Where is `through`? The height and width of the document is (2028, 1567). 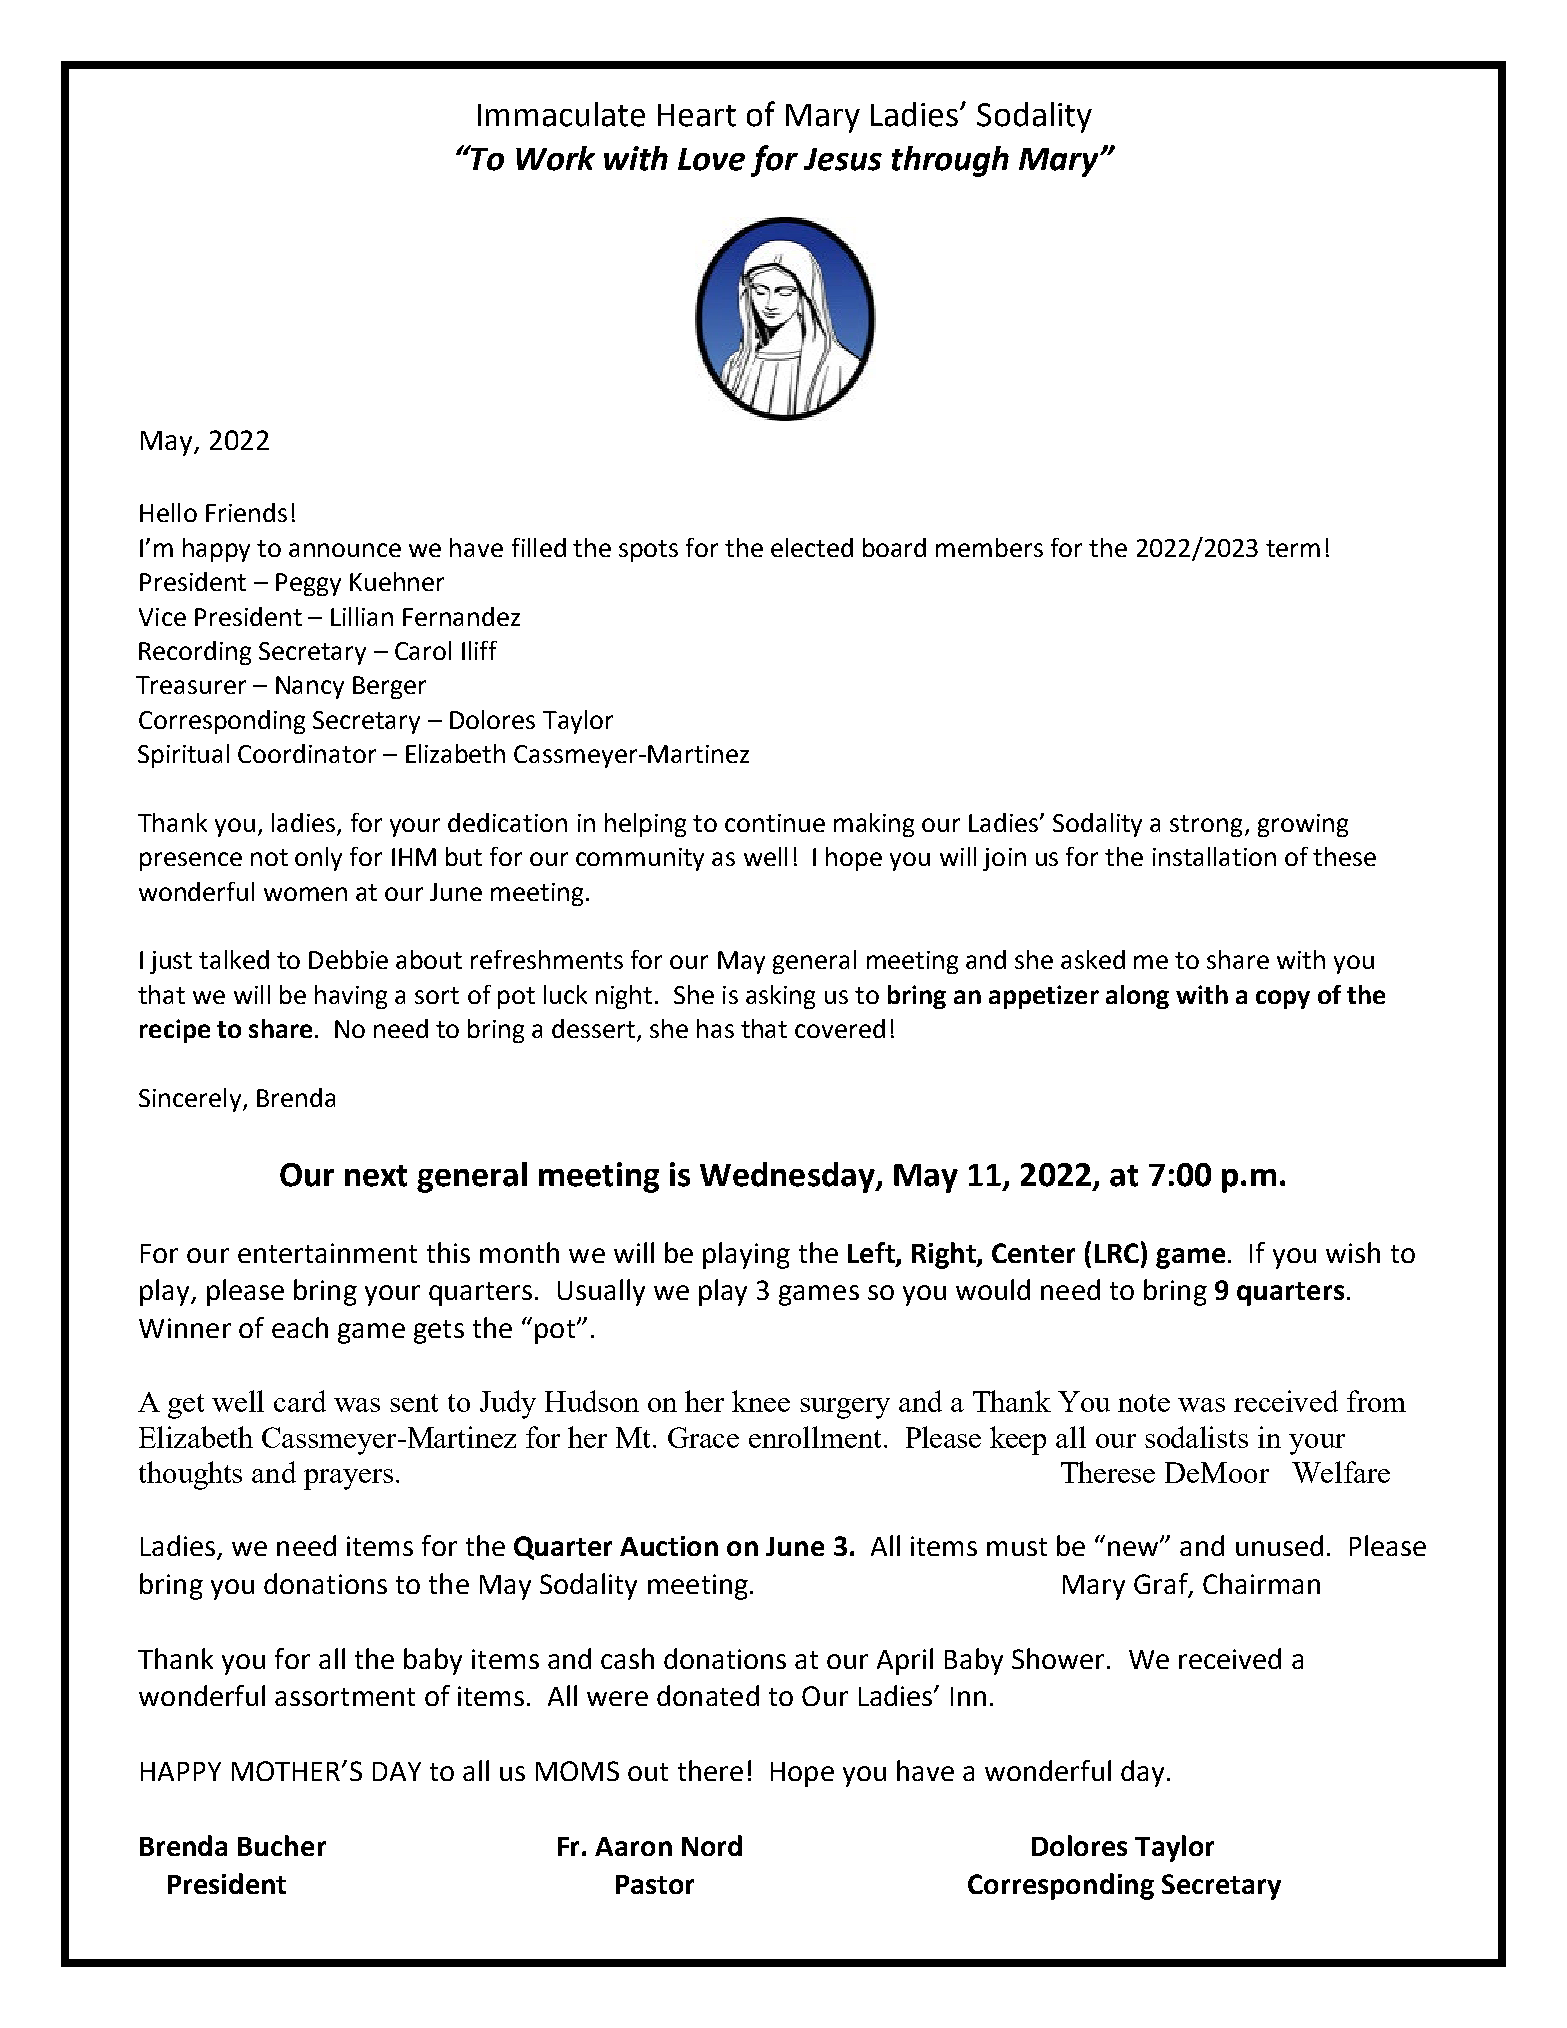 through is located at coordinates (950, 161).
